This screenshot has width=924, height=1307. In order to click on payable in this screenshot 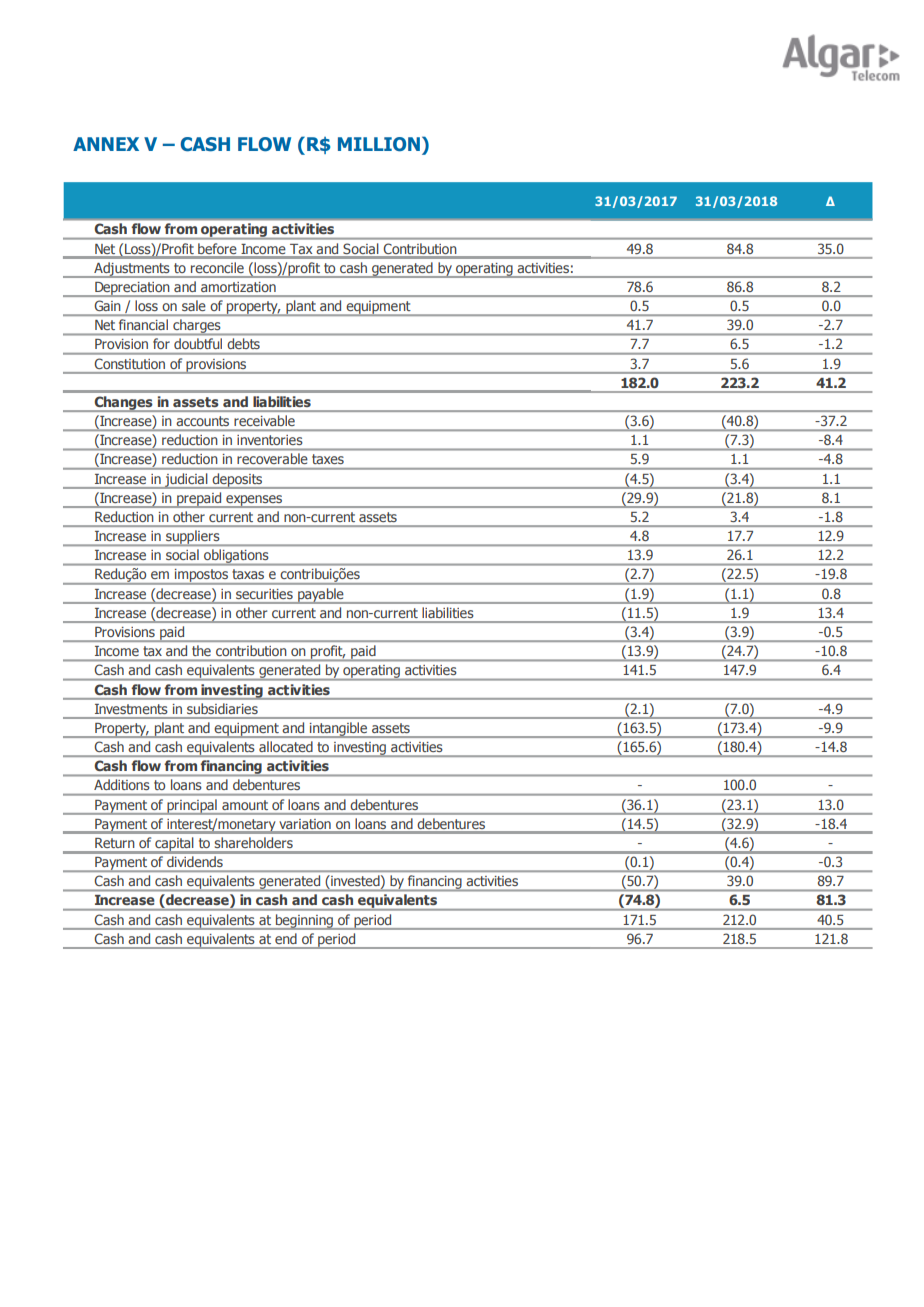, I will do `click(321, 596)`.
